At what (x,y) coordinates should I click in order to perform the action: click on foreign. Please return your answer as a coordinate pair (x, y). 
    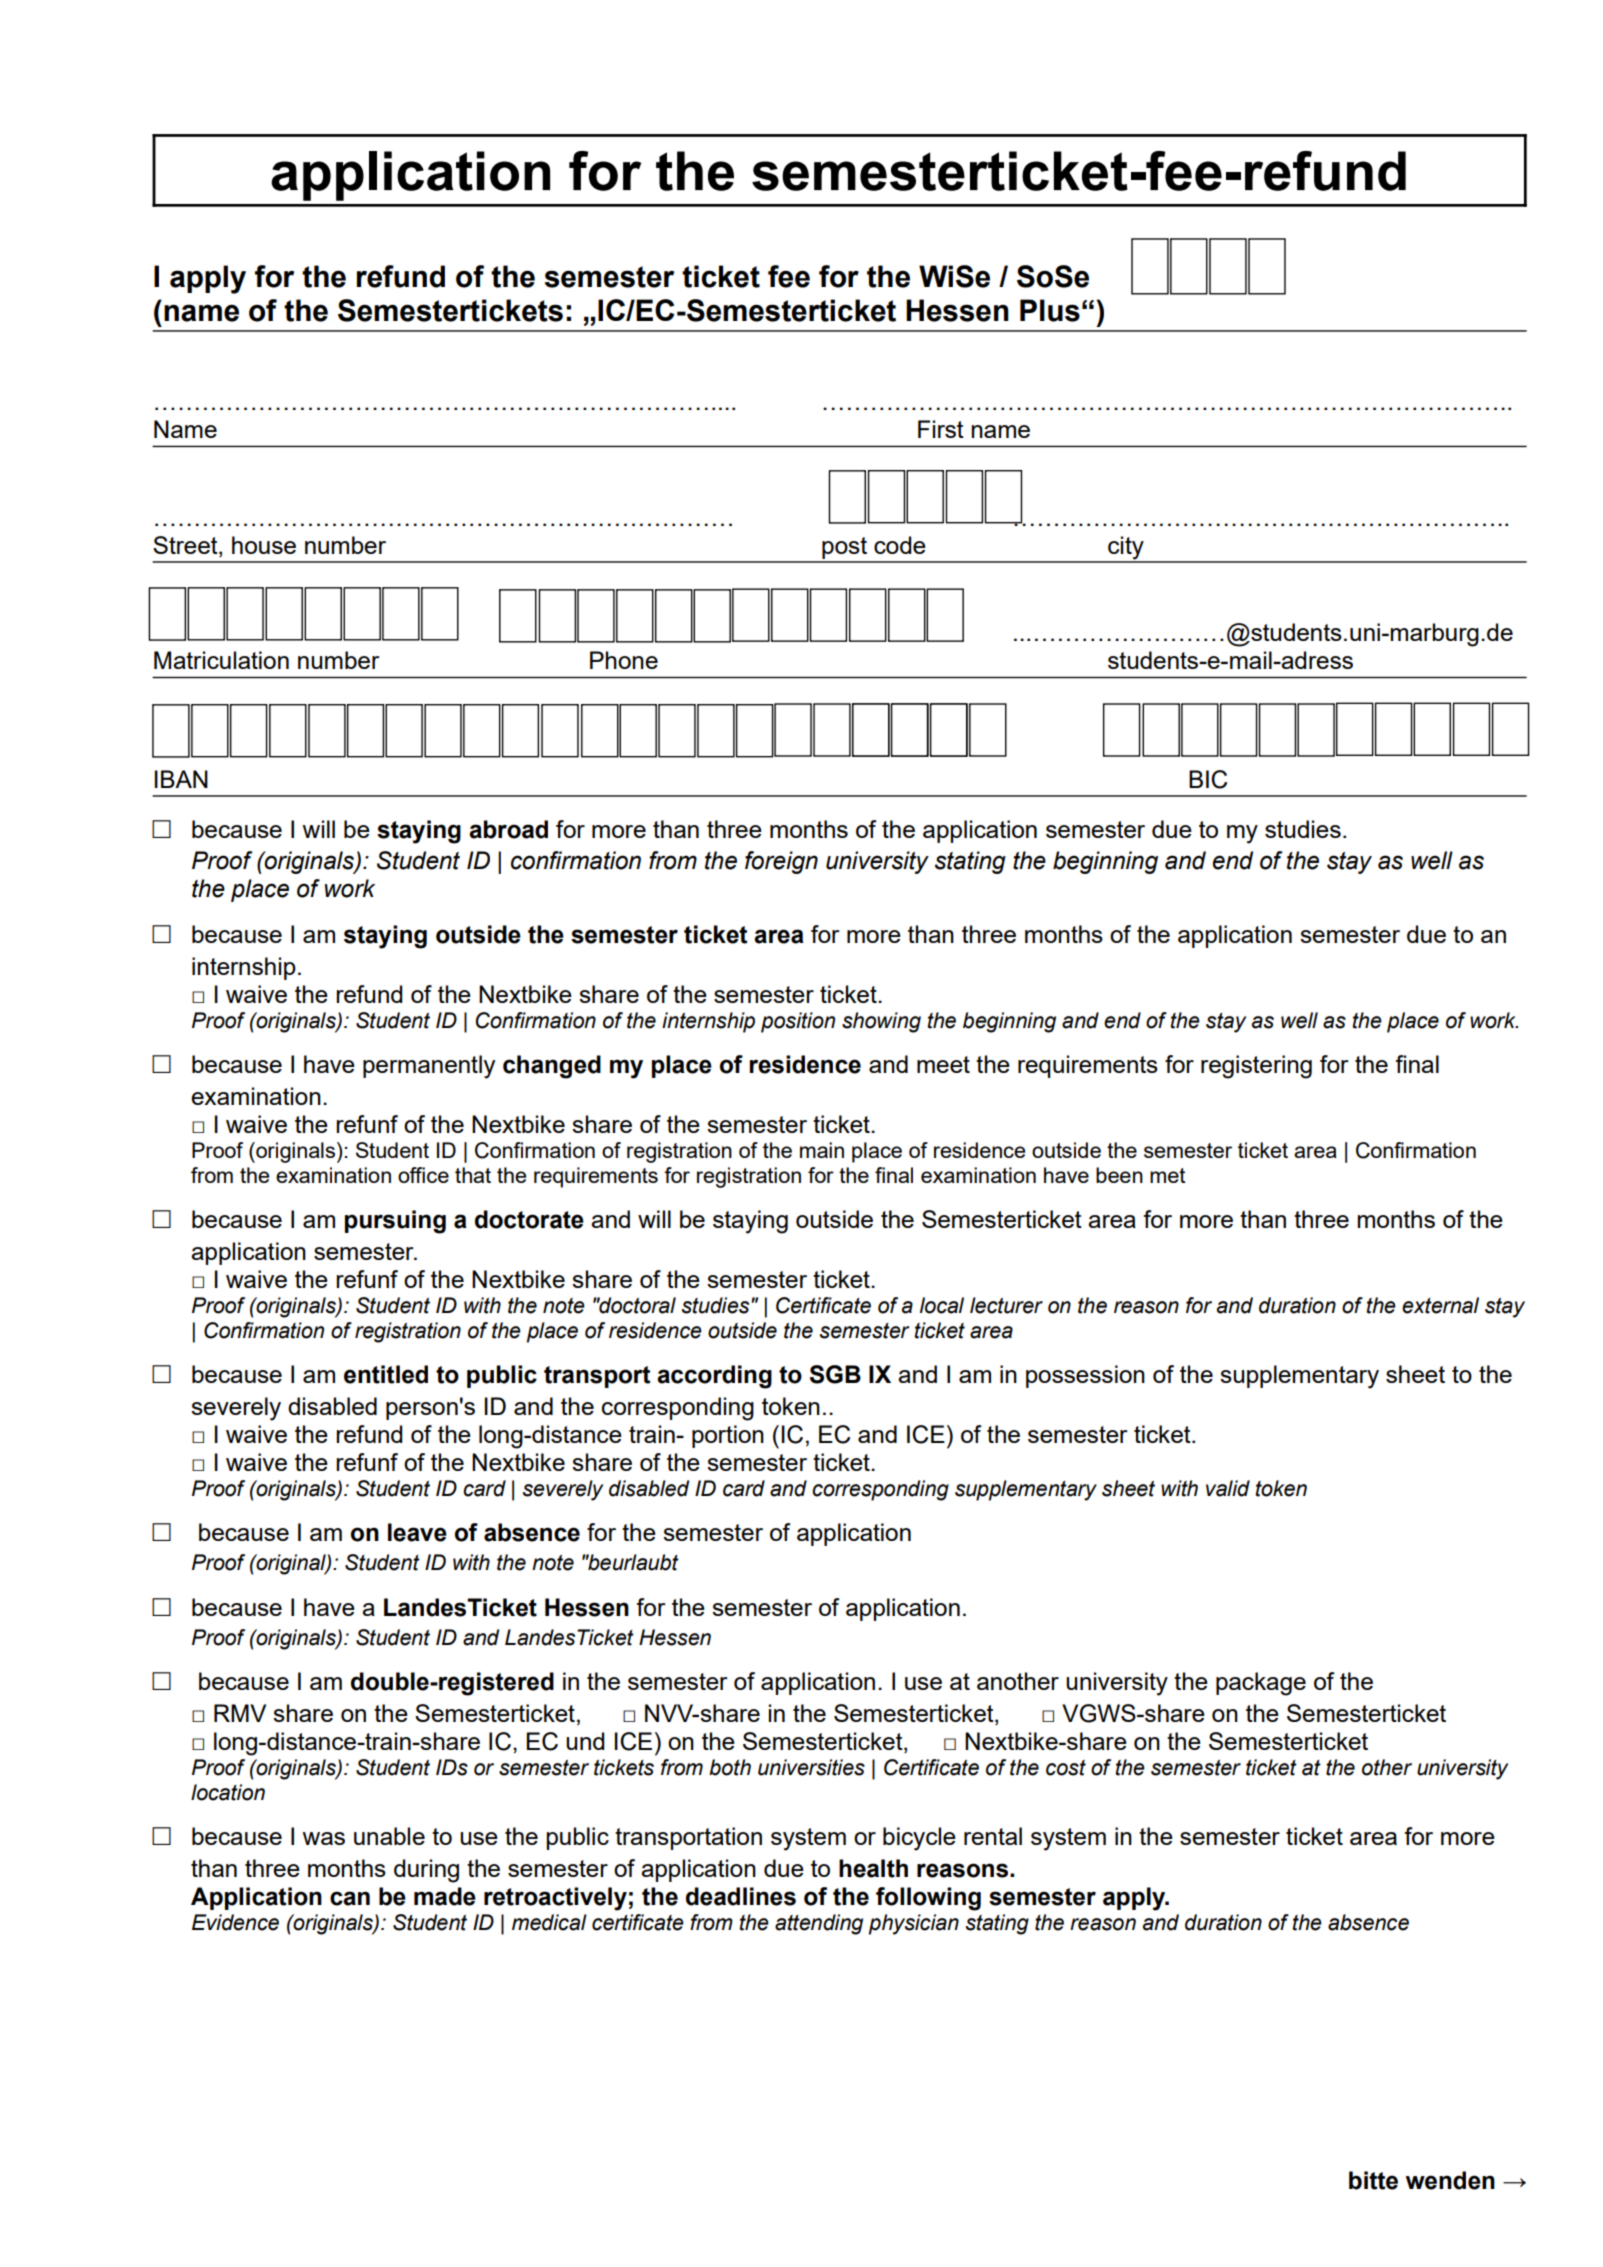
    Looking at the image, I should click on (781, 862).
